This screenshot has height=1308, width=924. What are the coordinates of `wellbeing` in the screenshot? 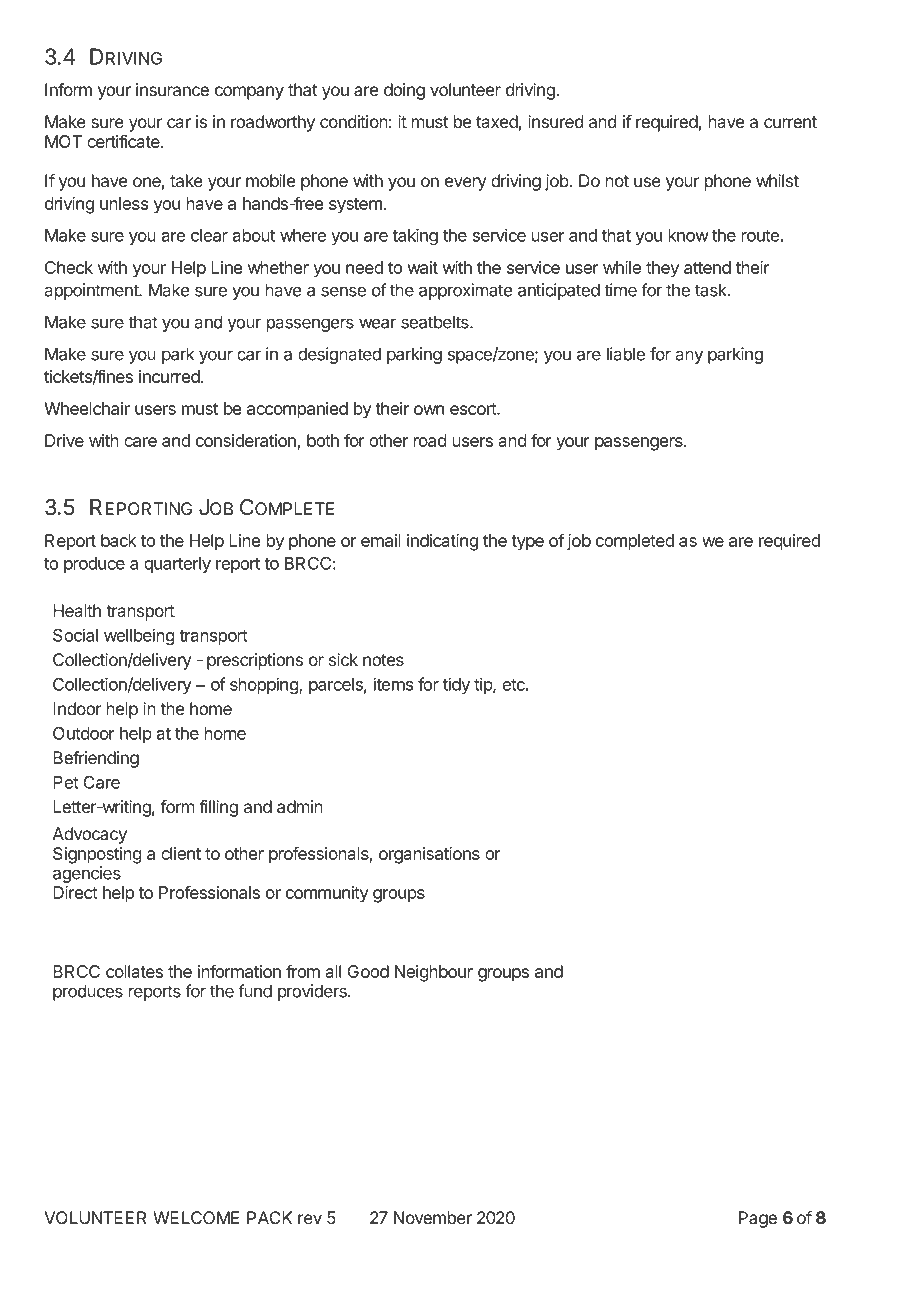 It's located at (139, 636).
